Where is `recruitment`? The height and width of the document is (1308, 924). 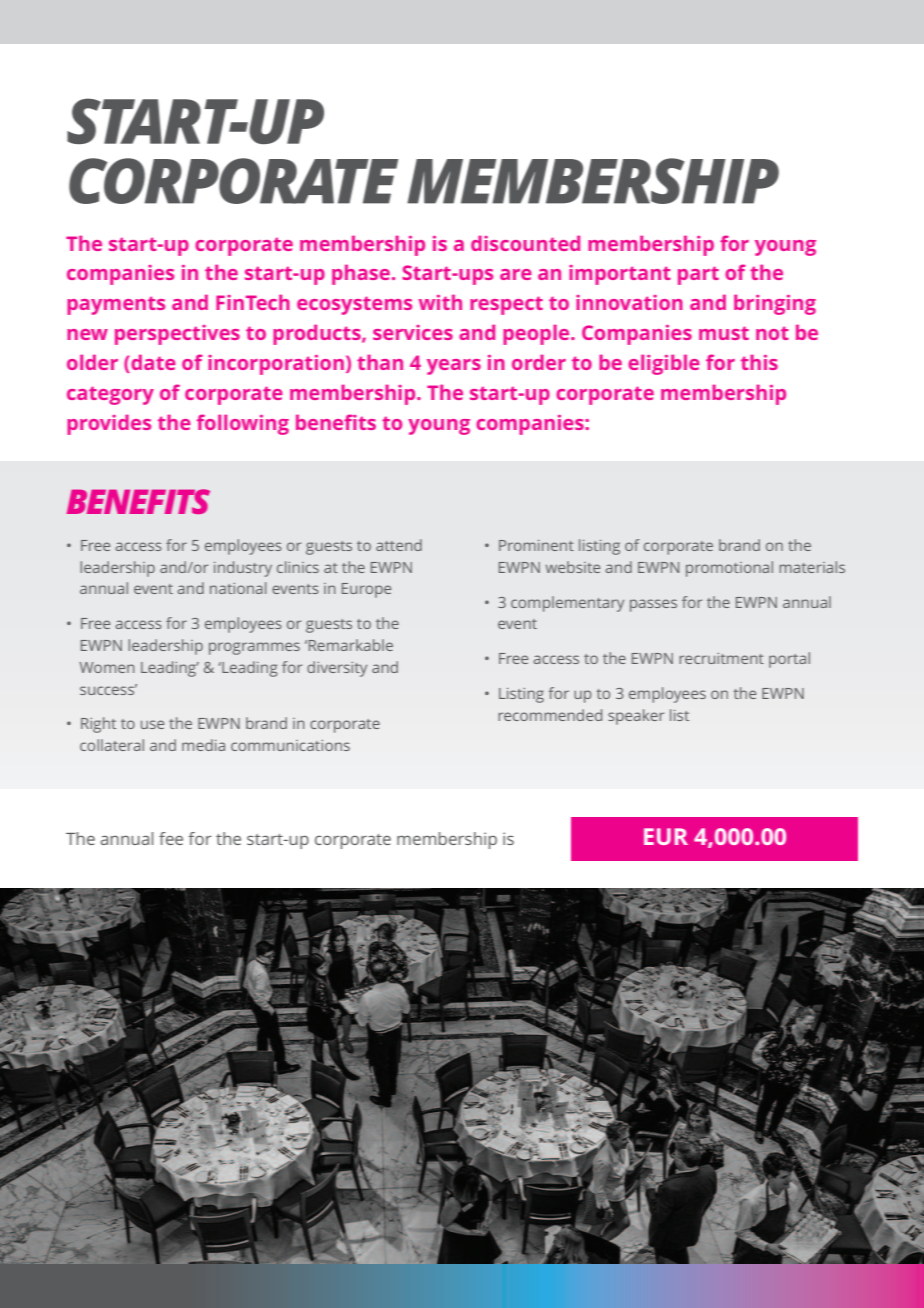
recruitment is located at coordinates (721, 658).
